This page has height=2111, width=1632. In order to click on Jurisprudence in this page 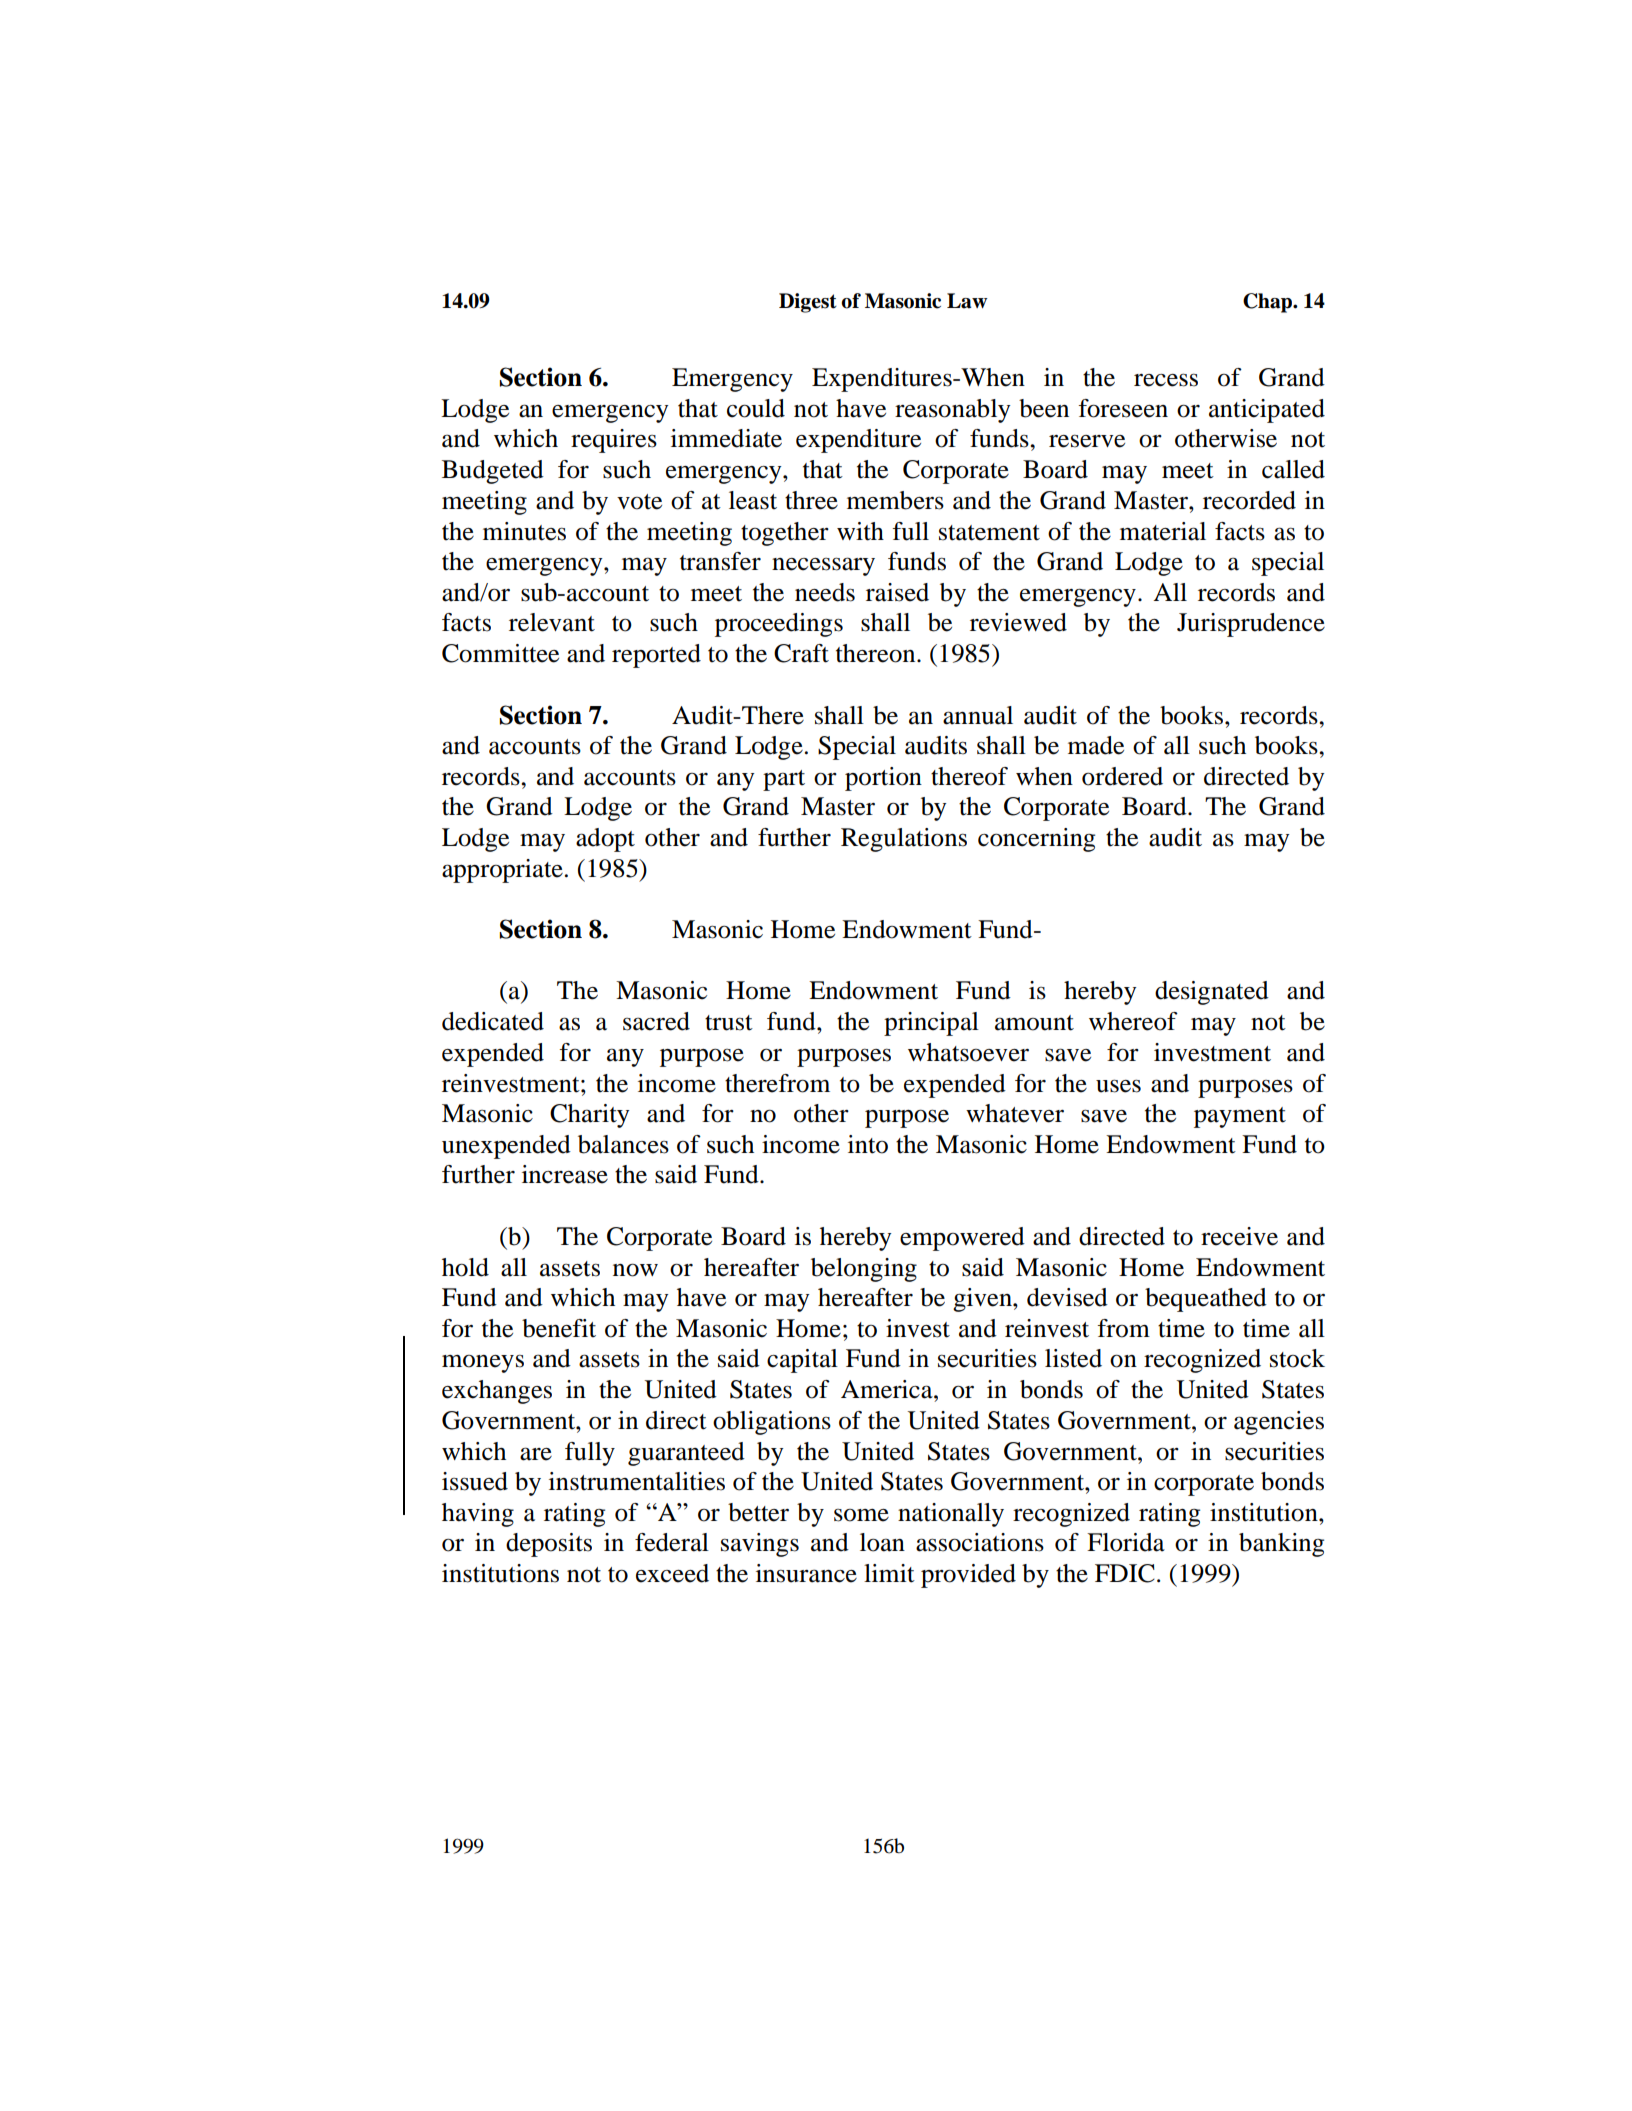, I will do `click(1251, 625)`.
